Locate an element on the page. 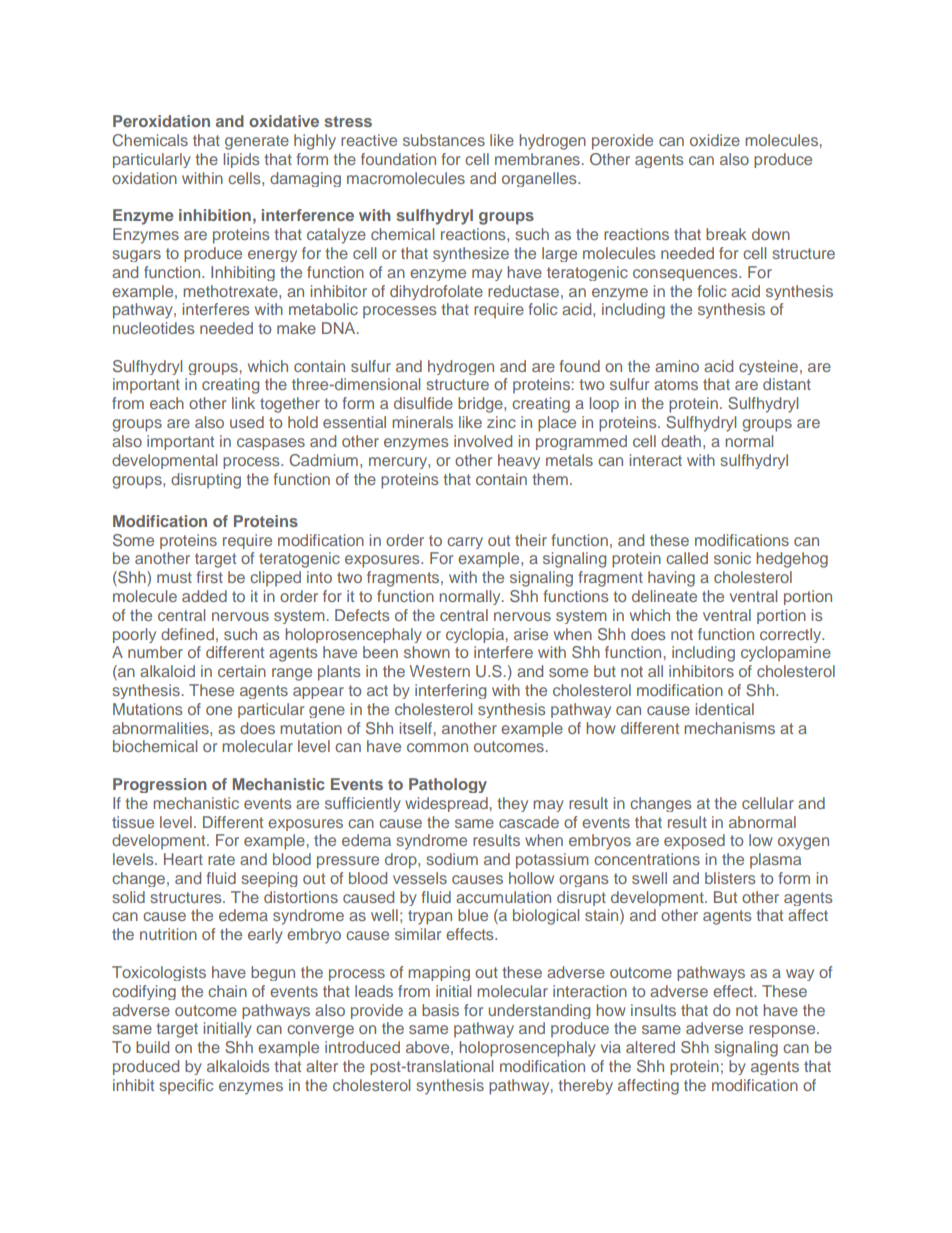 This image has width=952, height=1233. specific is located at coordinates (186, 1086).
